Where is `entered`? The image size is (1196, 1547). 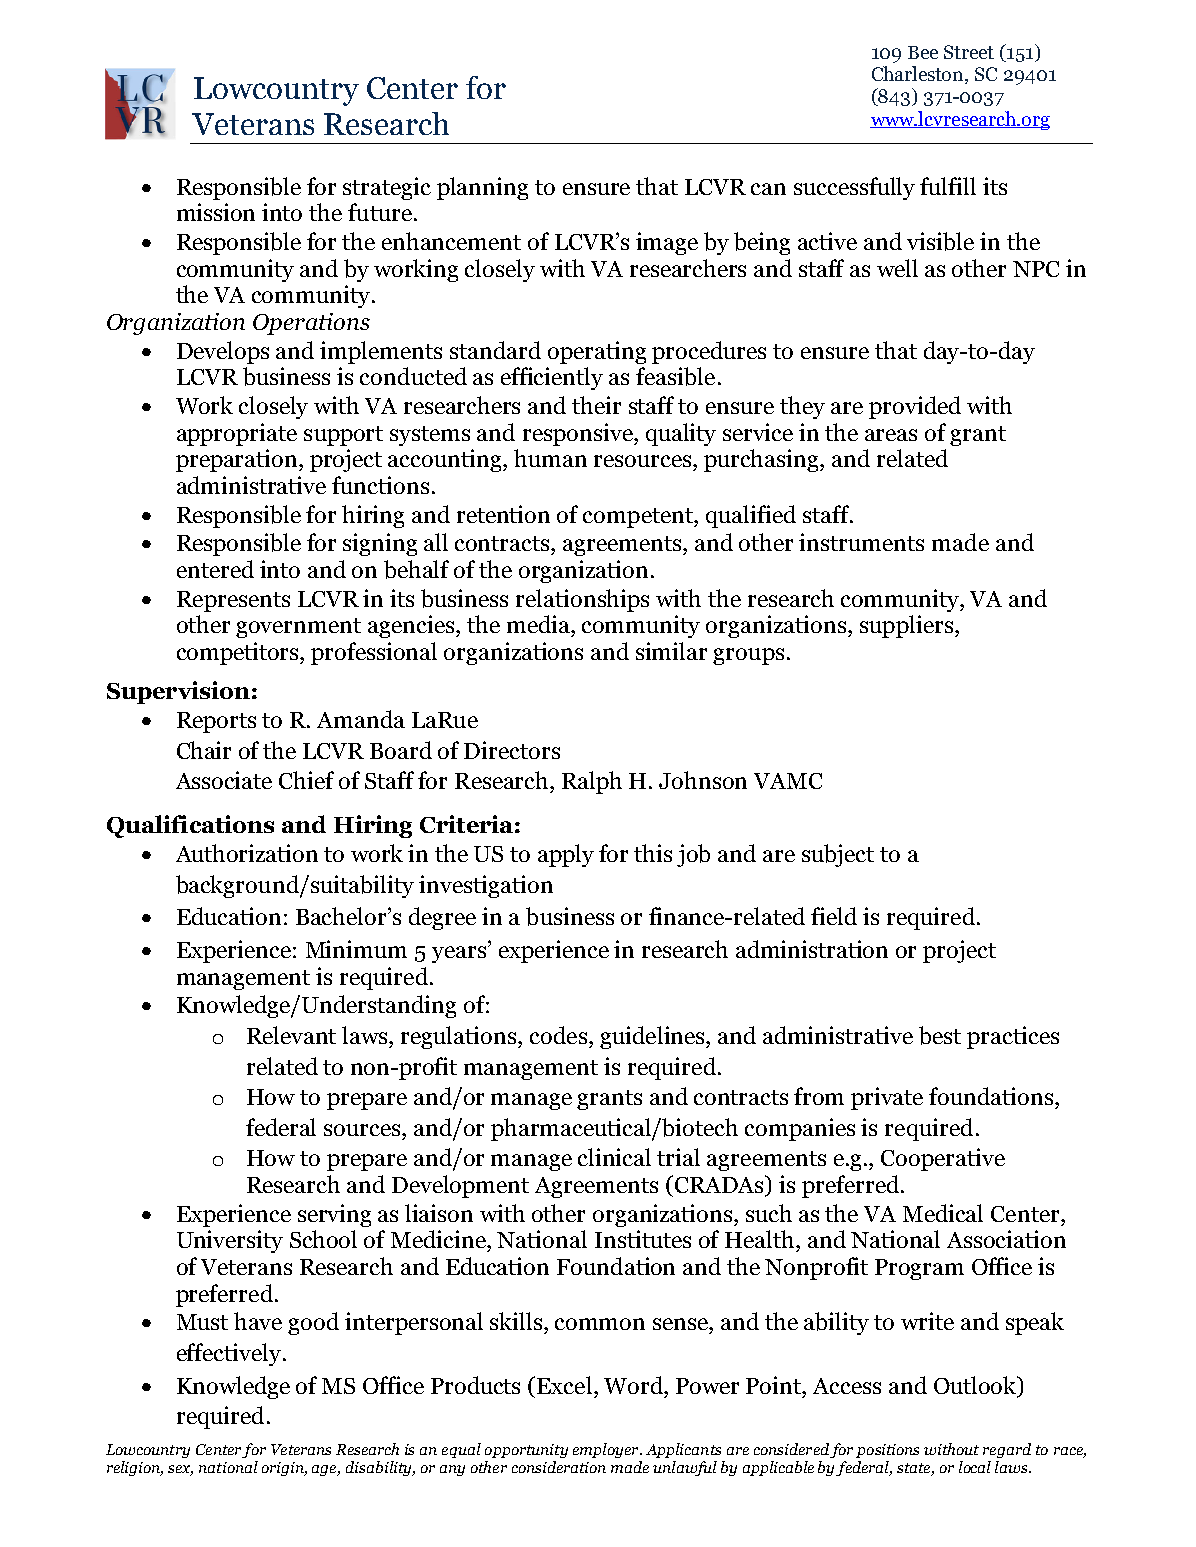 entered is located at coordinates (215, 569).
